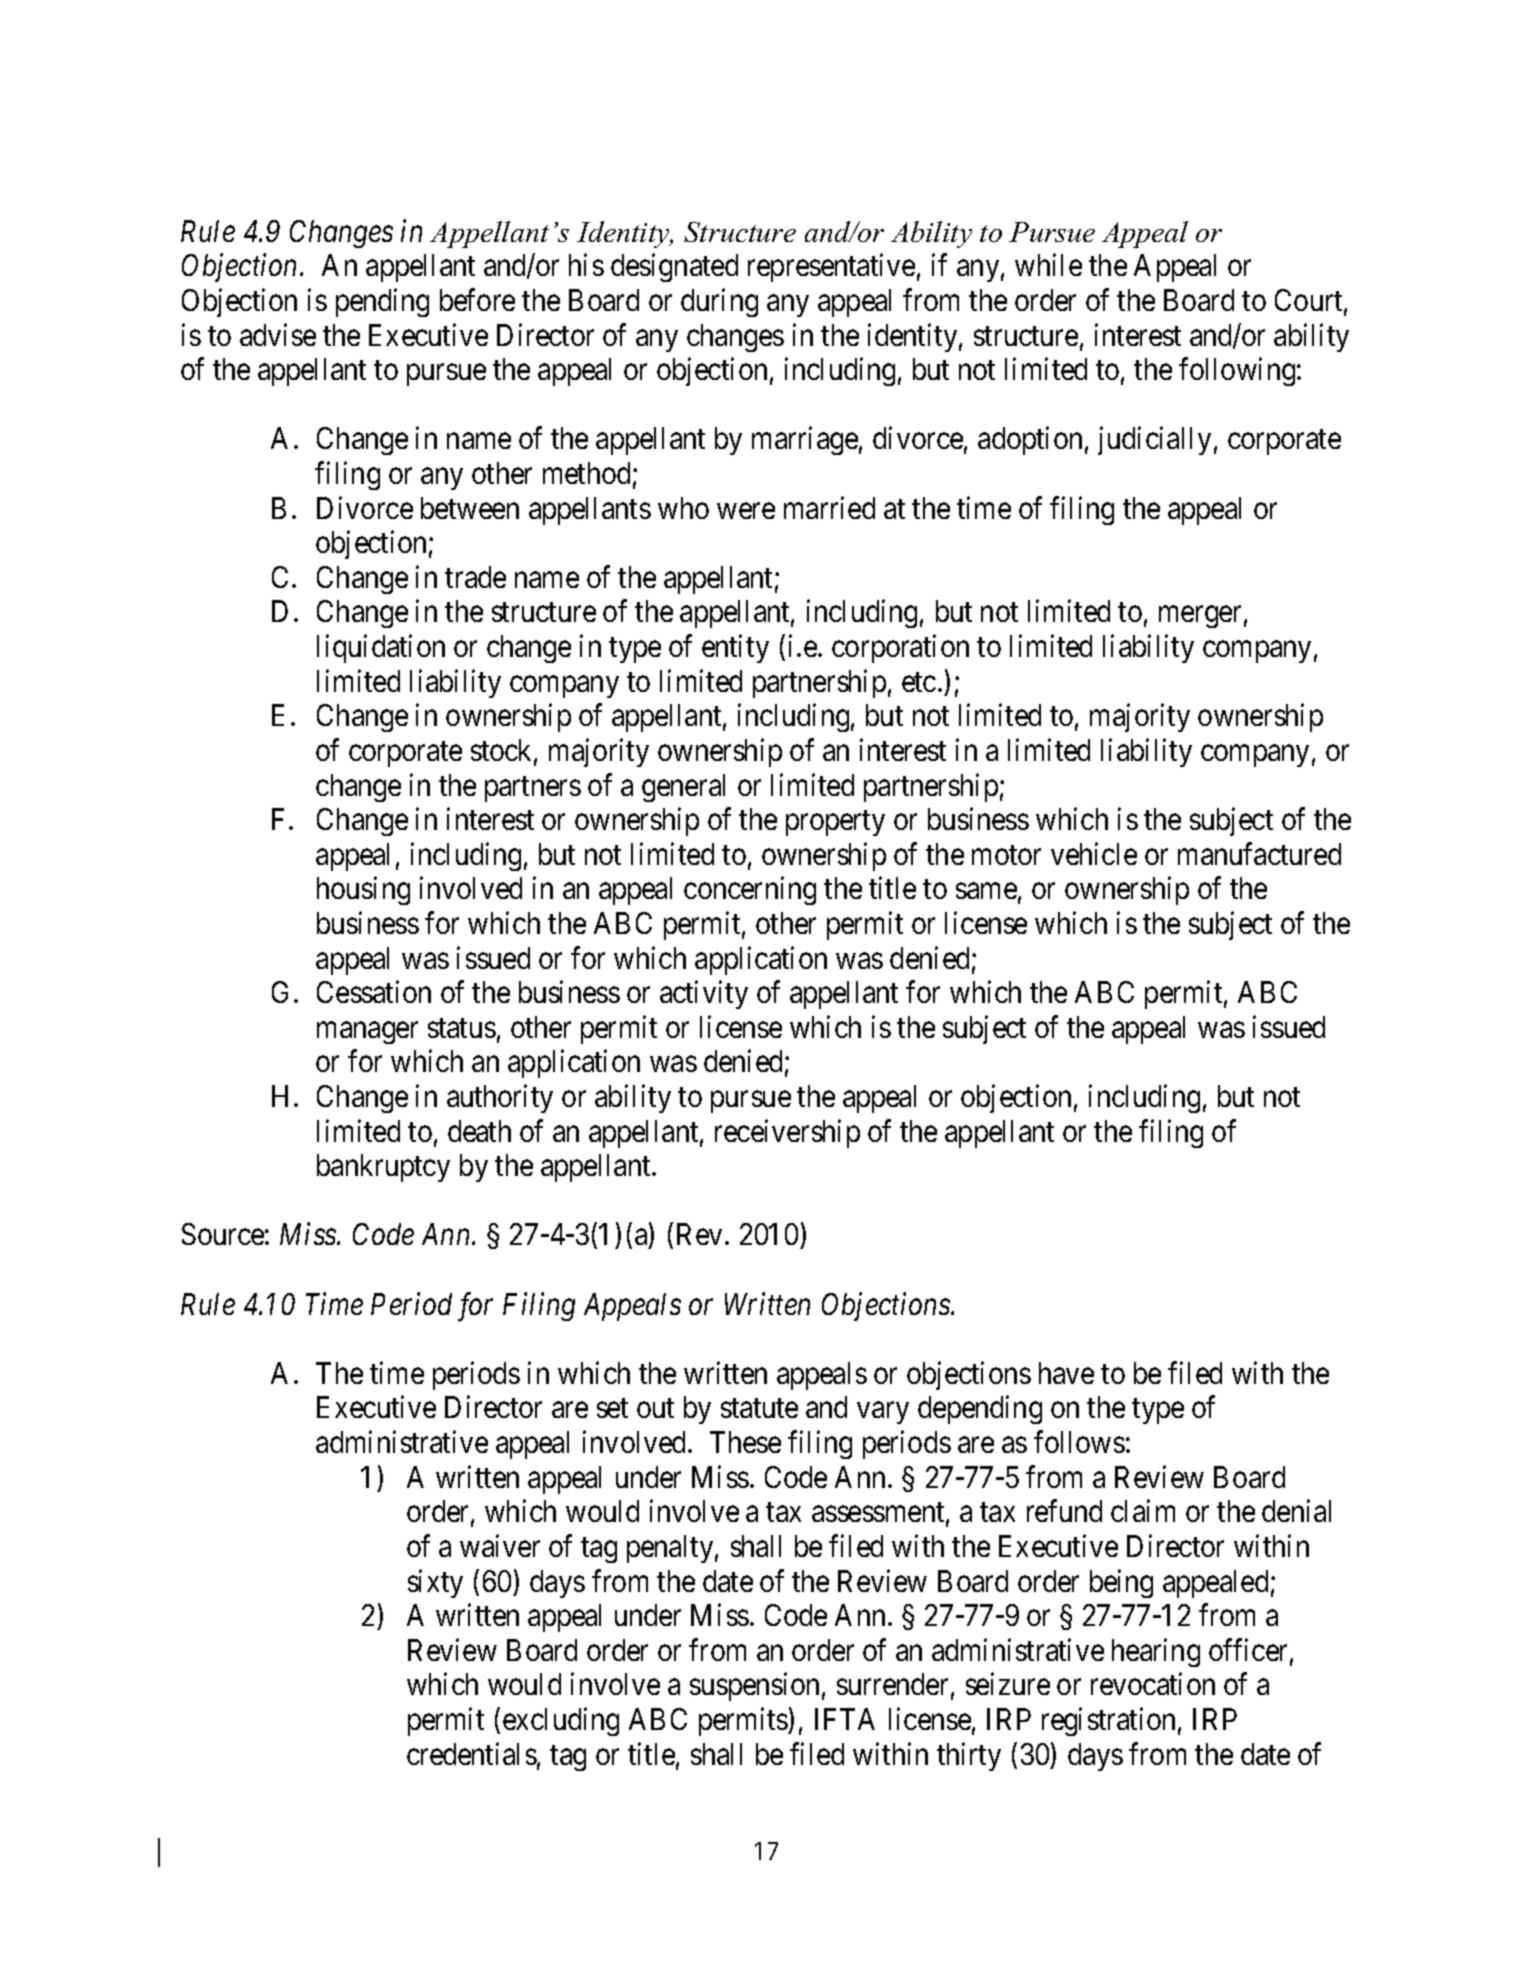  I want to click on IFTA, so click(845, 1719).
